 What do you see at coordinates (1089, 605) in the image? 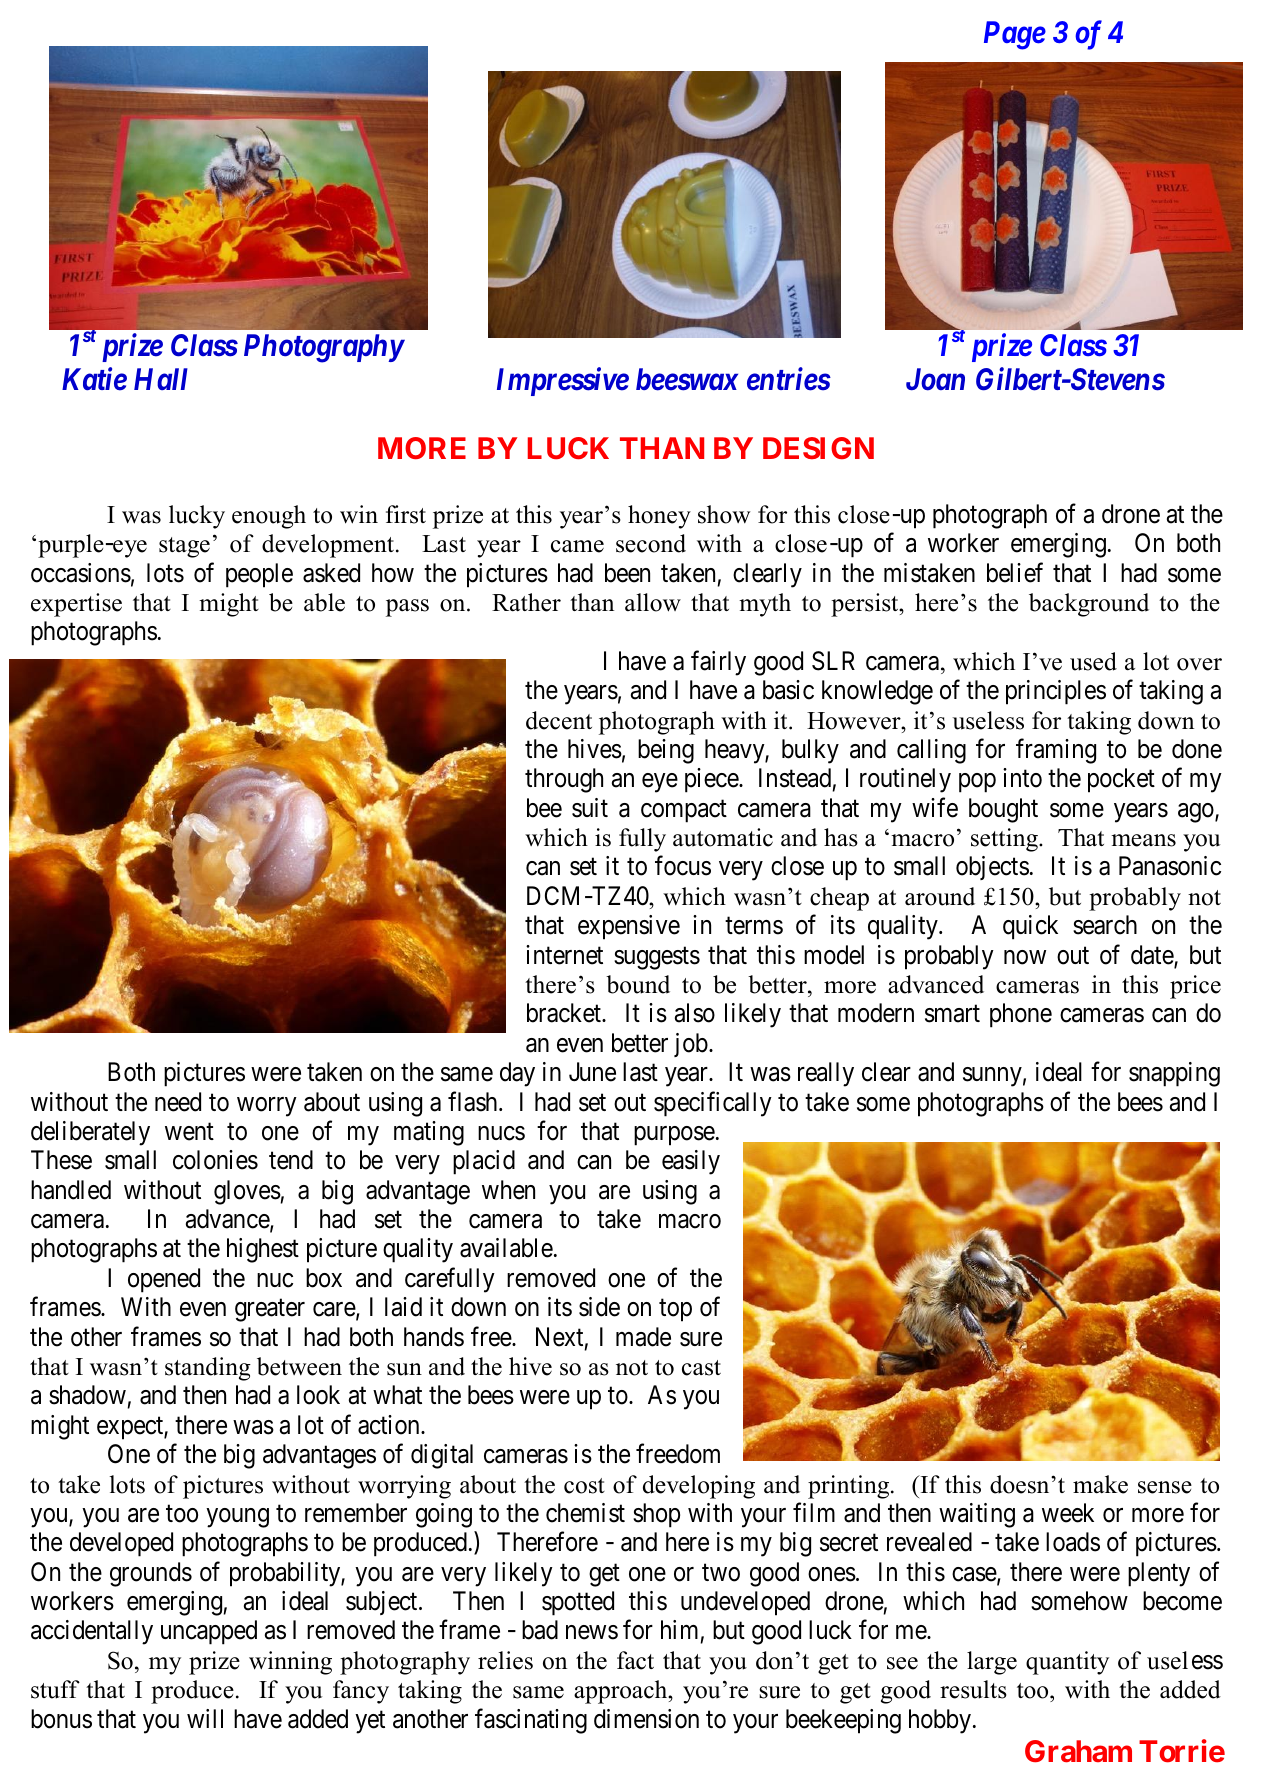
I see `background` at bounding box center [1089, 605].
